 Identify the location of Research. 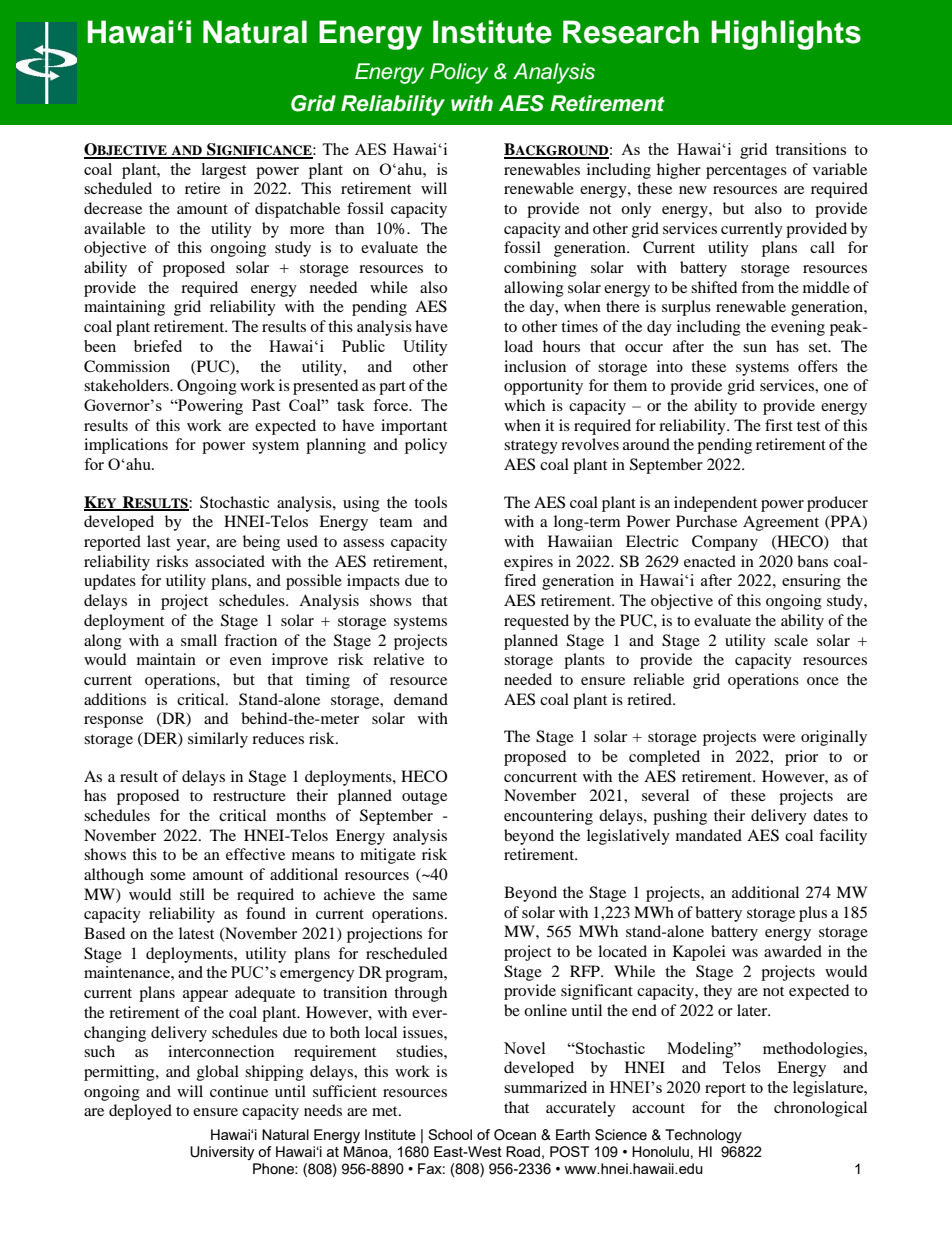
(631, 32).
